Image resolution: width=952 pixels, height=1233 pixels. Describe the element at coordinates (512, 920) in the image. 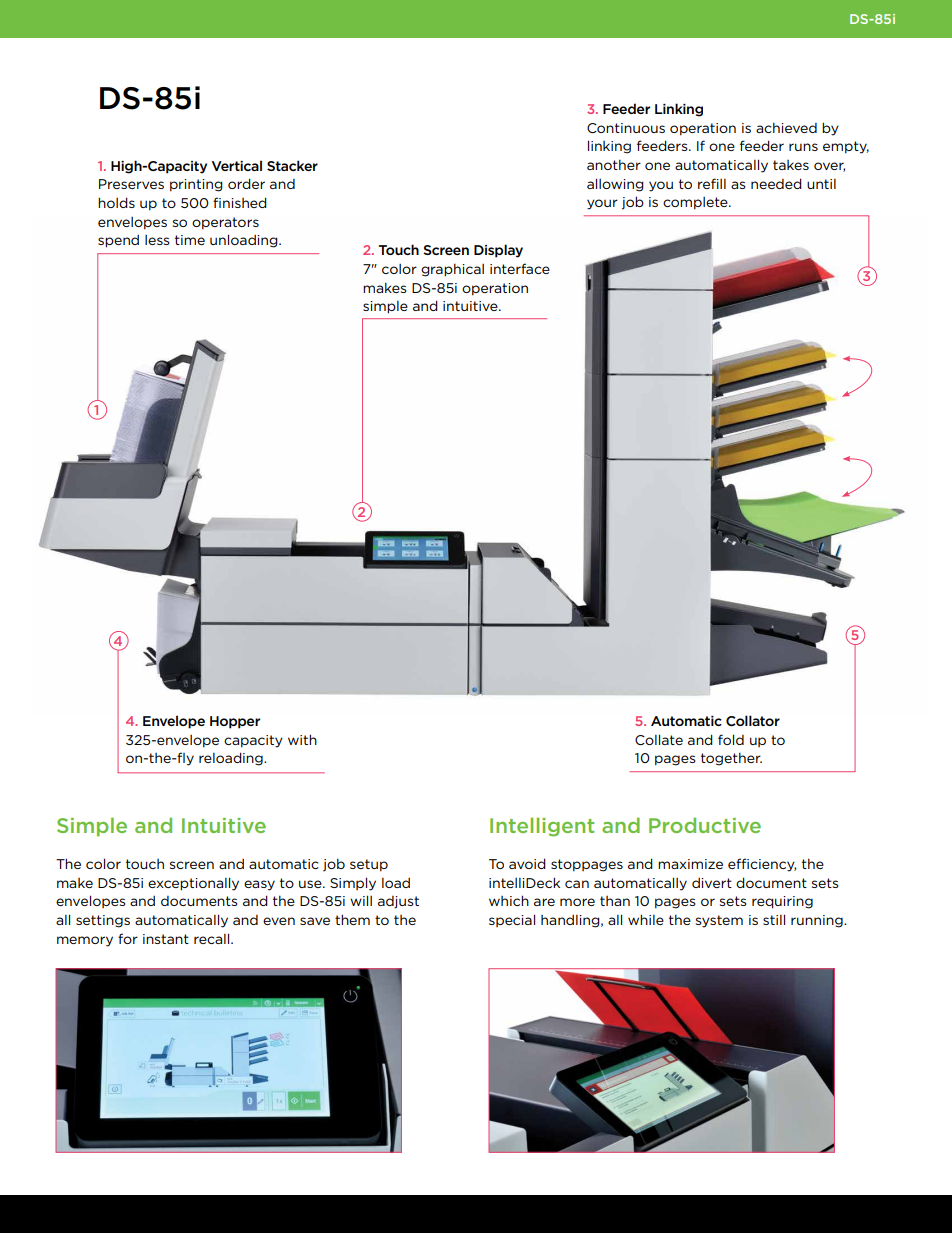

I see `special` at that location.
